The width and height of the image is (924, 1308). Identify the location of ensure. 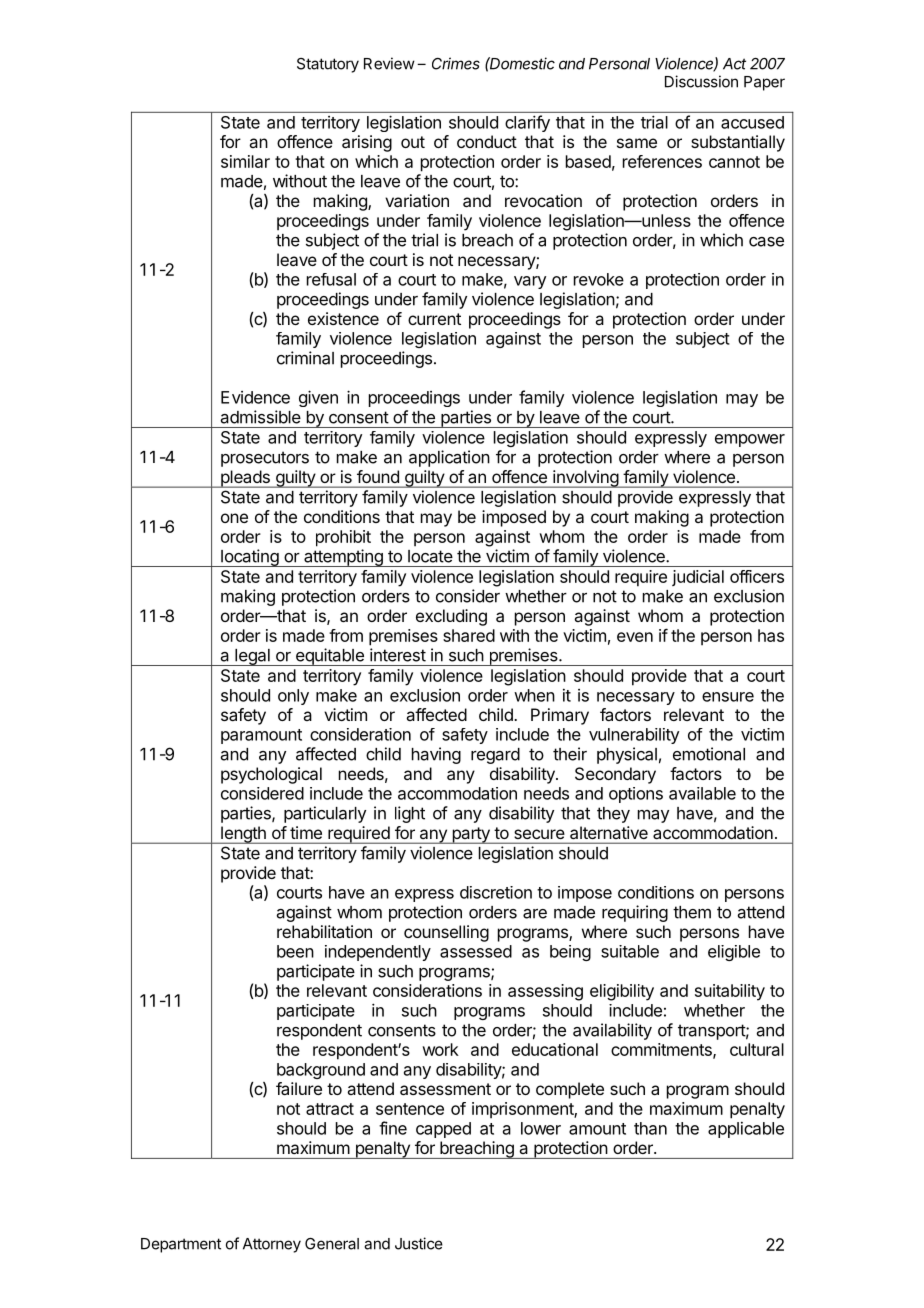
(728, 697).
